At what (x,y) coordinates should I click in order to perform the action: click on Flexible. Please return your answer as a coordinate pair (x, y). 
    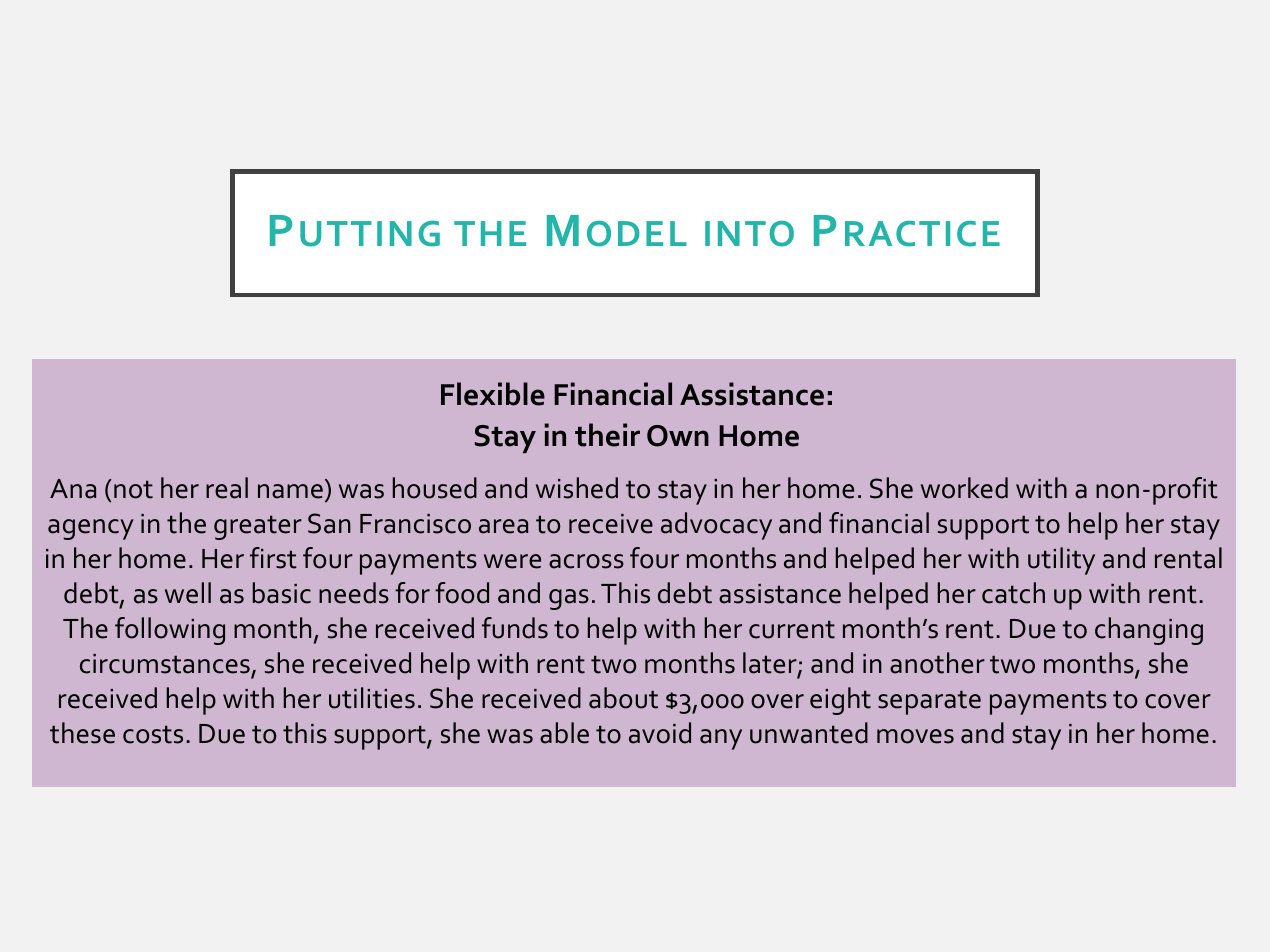
    Looking at the image, I should click on (493, 394).
